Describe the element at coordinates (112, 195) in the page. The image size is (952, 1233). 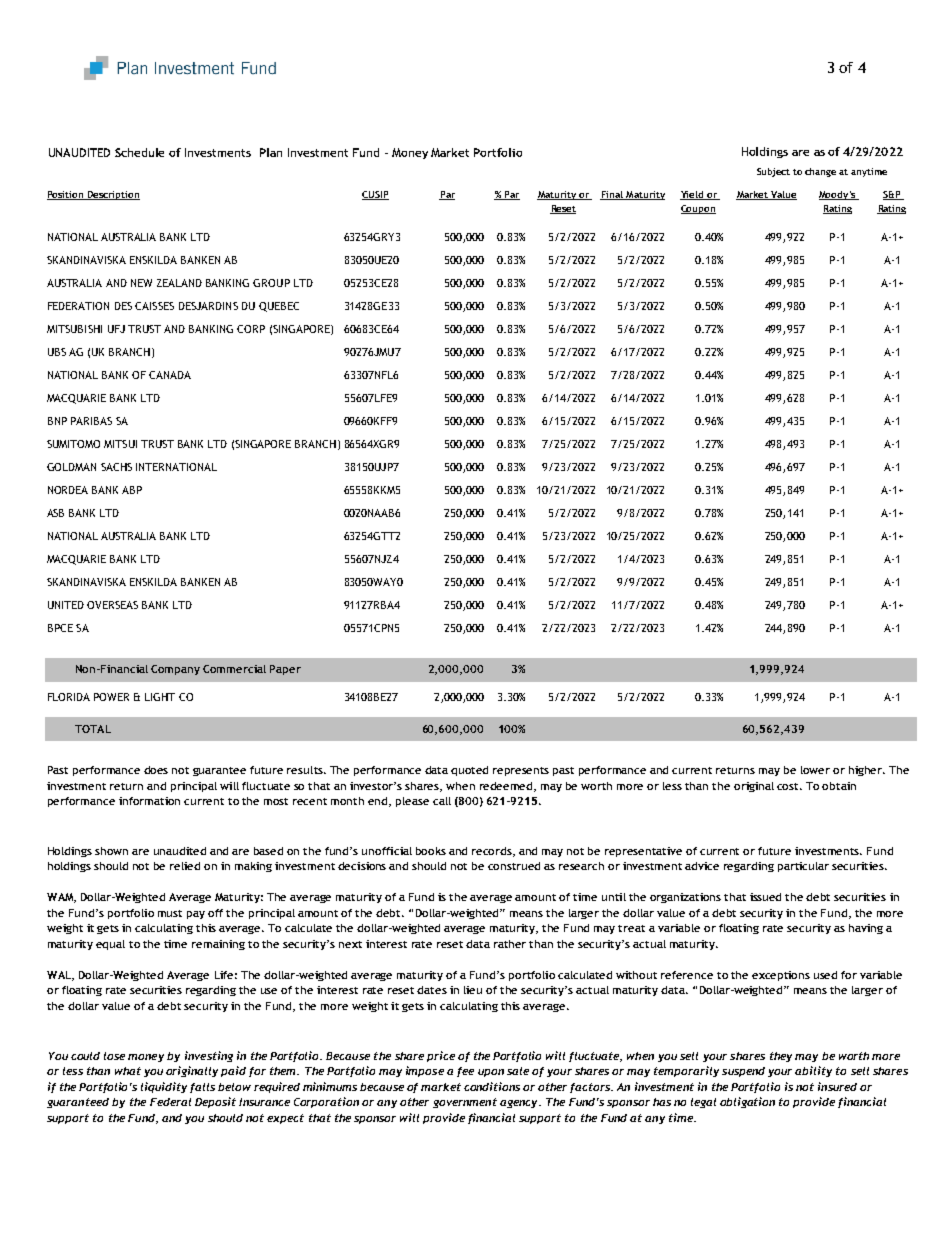
I see `Description` at that location.
